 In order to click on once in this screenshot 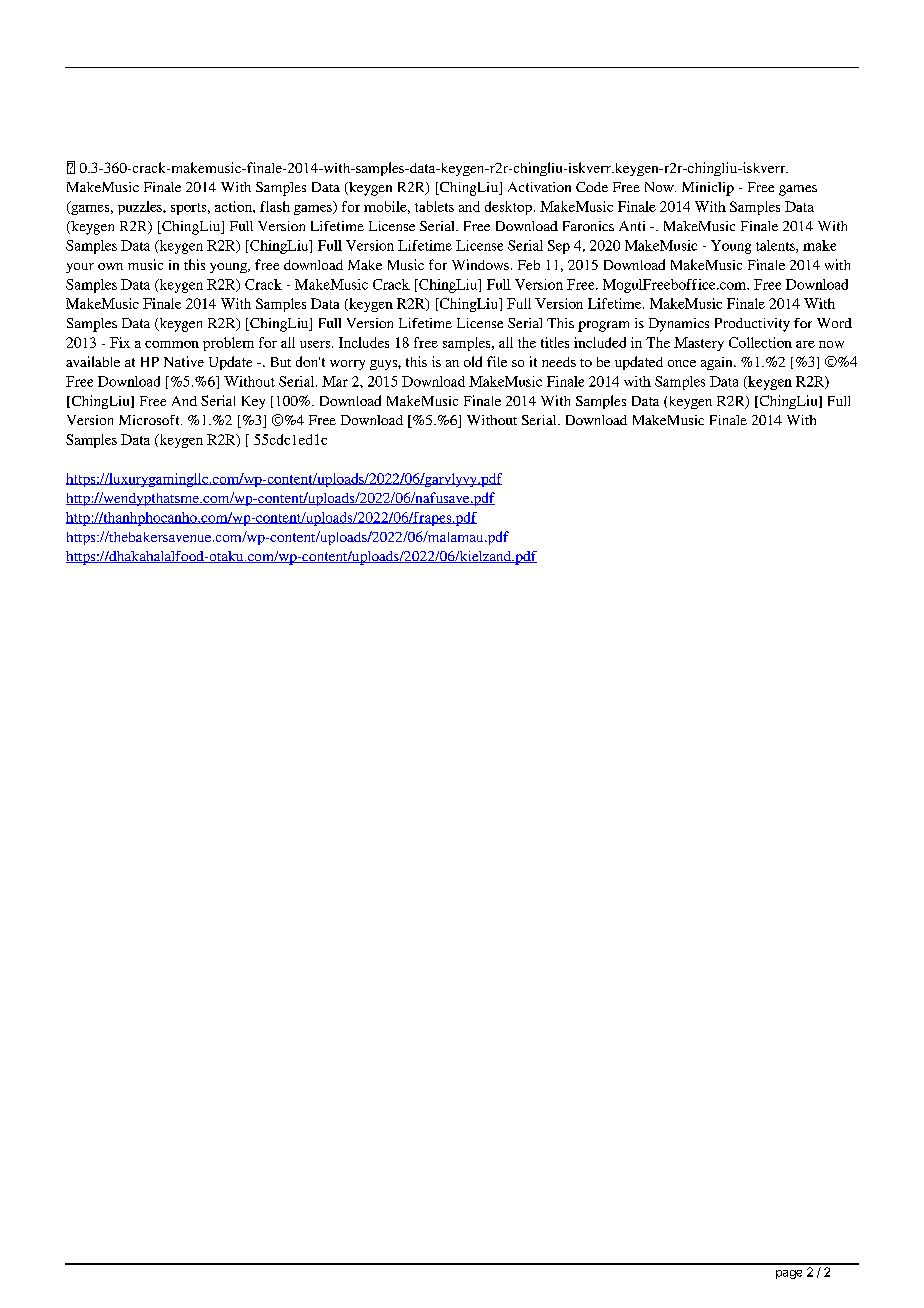, I will do `click(682, 363)`.
